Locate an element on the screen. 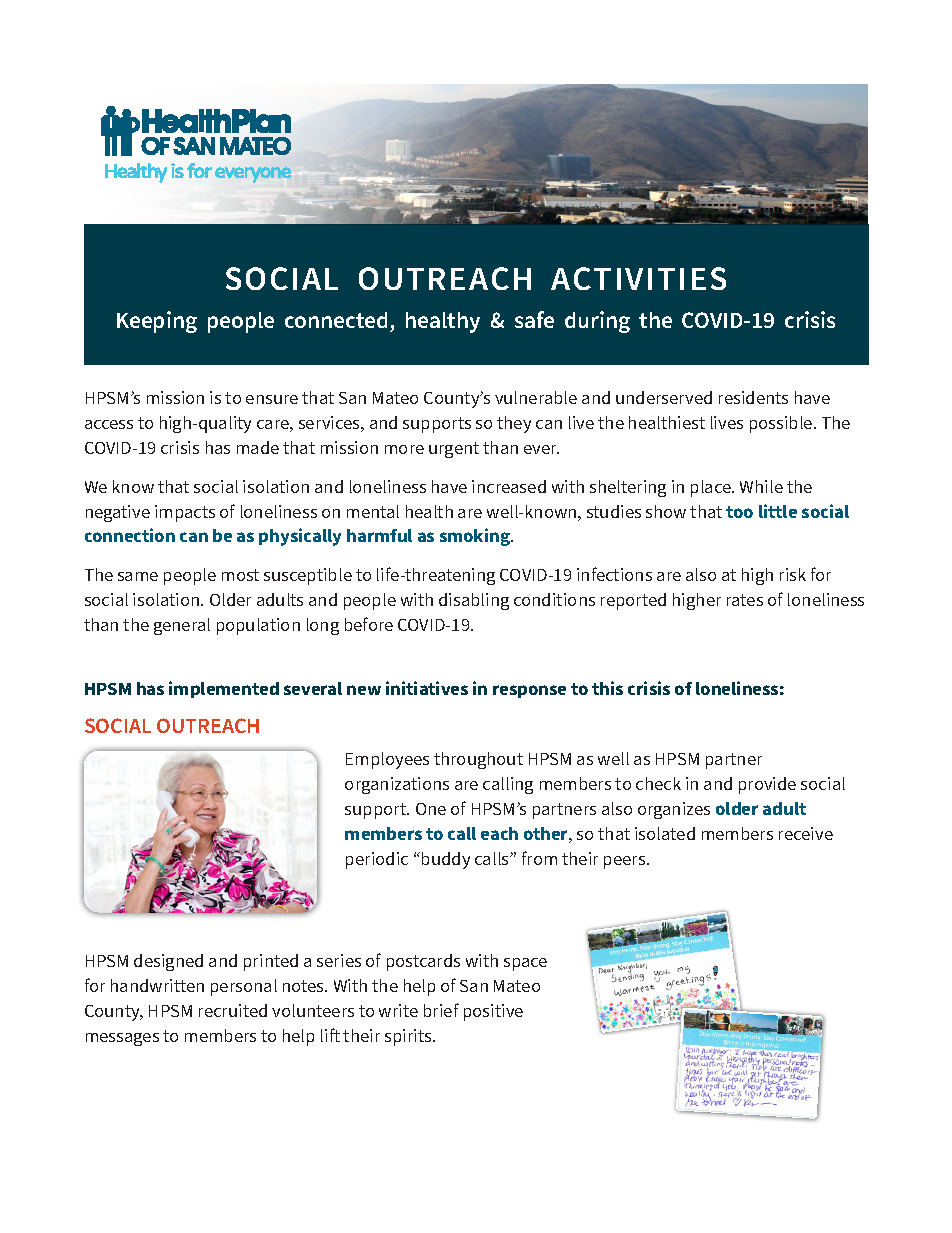  buddy is located at coordinates (446, 860).
